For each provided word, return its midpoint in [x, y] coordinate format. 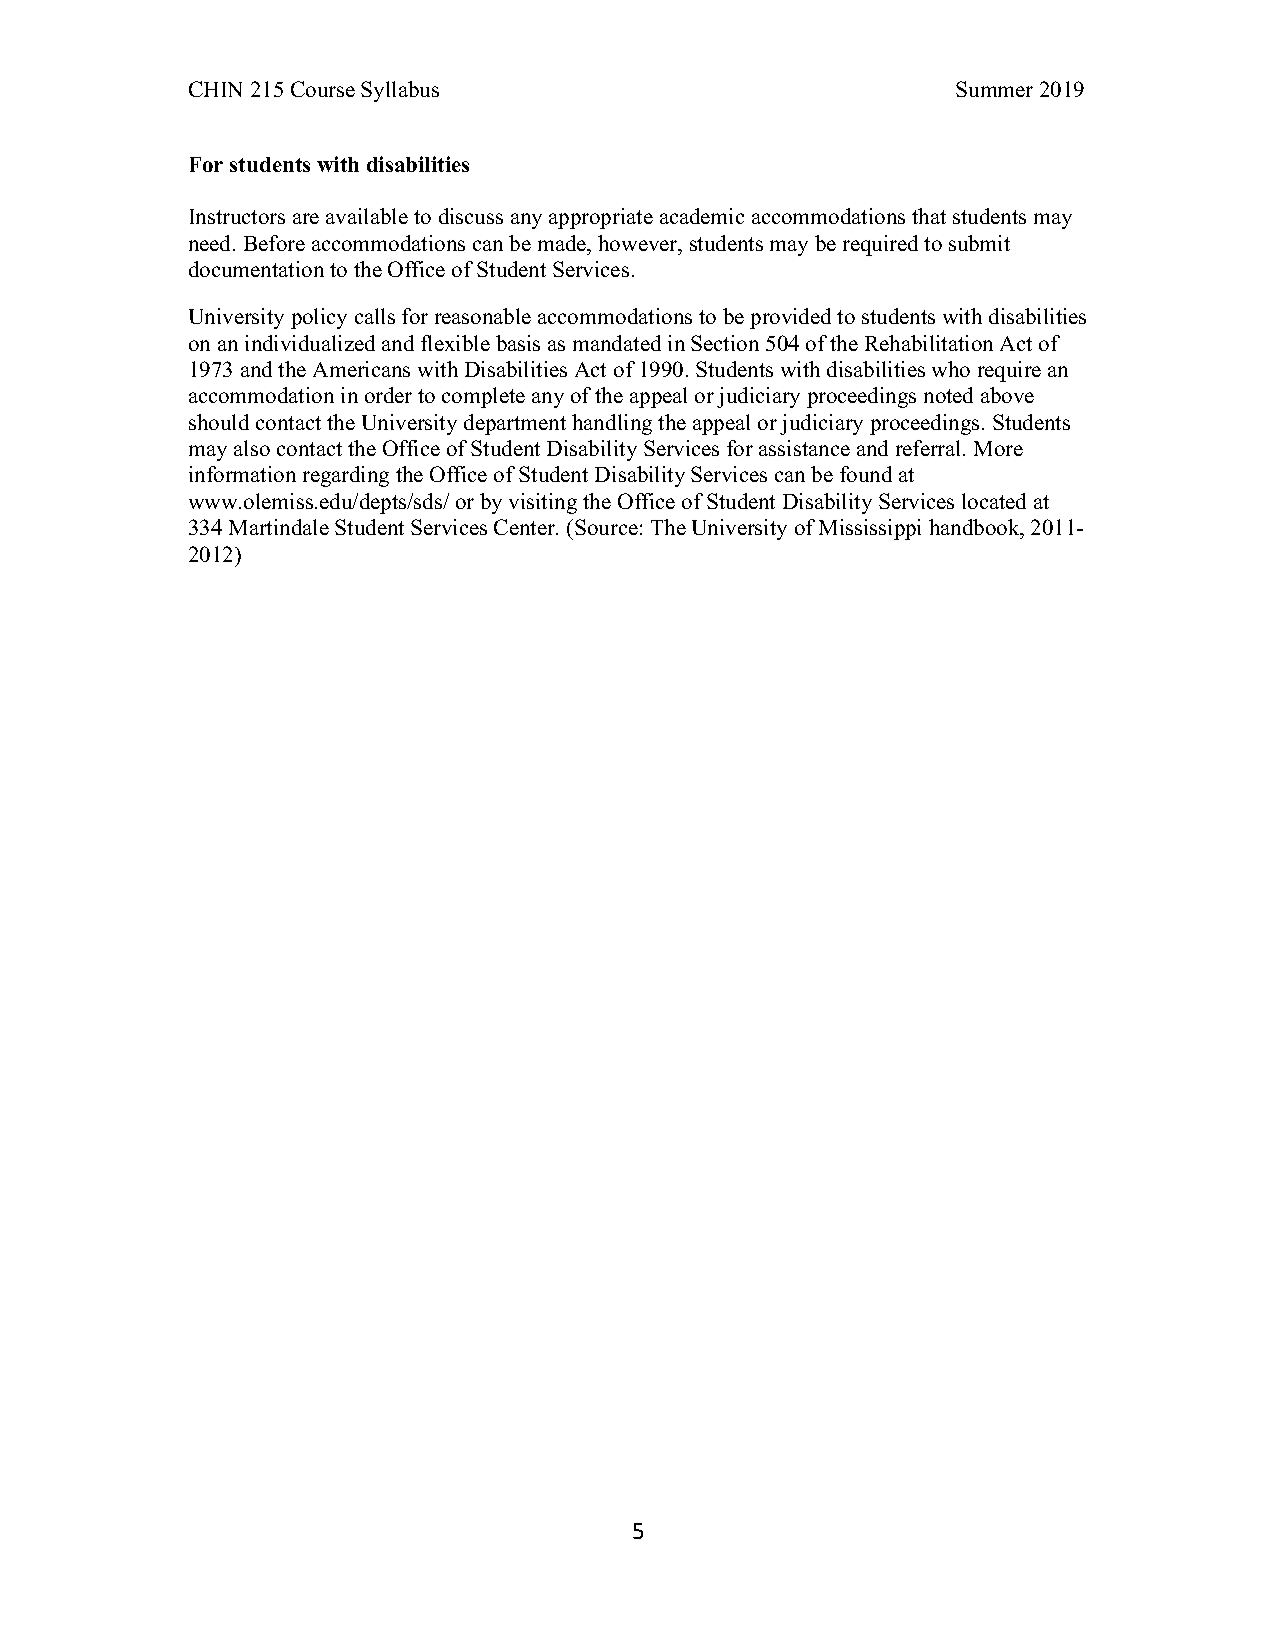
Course [323, 89]
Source [606, 527]
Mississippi [870, 529]
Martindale [279, 527]
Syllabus [400, 91]
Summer [994, 89]
